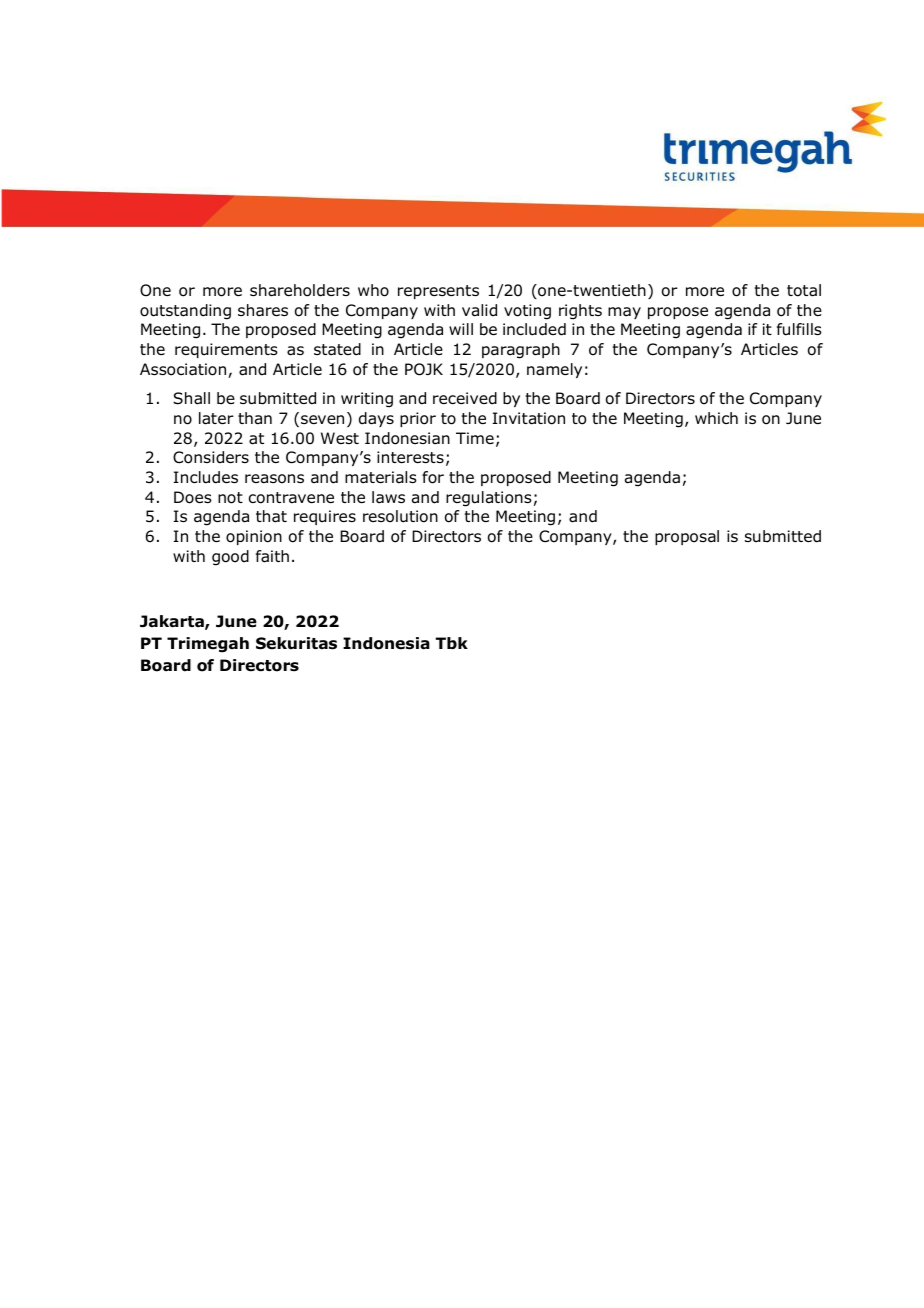 Image resolution: width=924 pixels, height=1308 pixels. Describe the element at coordinates (226, 350) in the document. I see `requirements` at that location.
